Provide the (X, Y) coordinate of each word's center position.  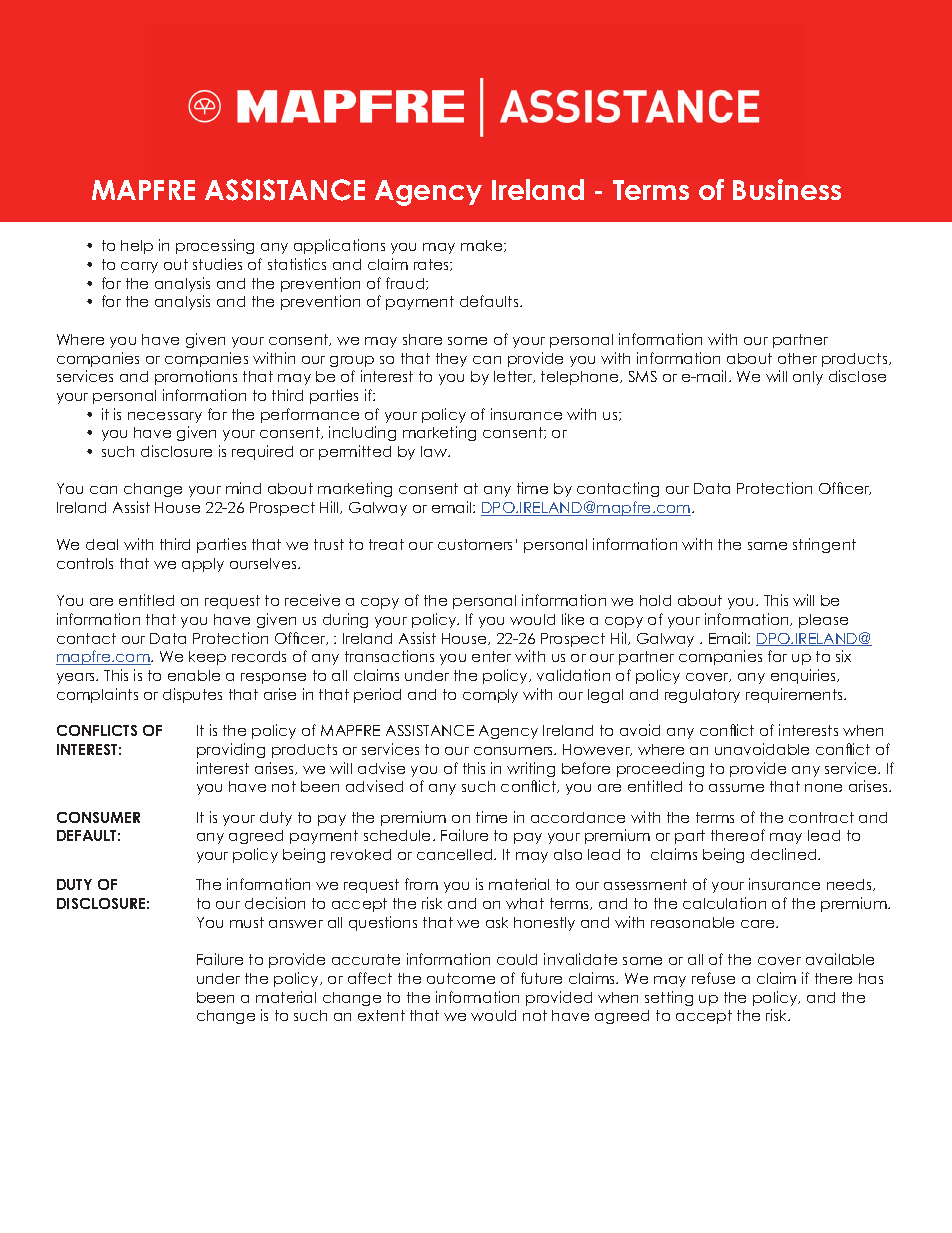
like (573, 619)
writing (531, 769)
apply (203, 565)
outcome (461, 978)
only (808, 378)
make (483, 246)
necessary (165, 417)
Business (787, 189)
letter (514, 377)
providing (231, 750)
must (247, 922)
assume (736, 788)
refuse (713, 978)
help (137, 247)
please (823, 621)
